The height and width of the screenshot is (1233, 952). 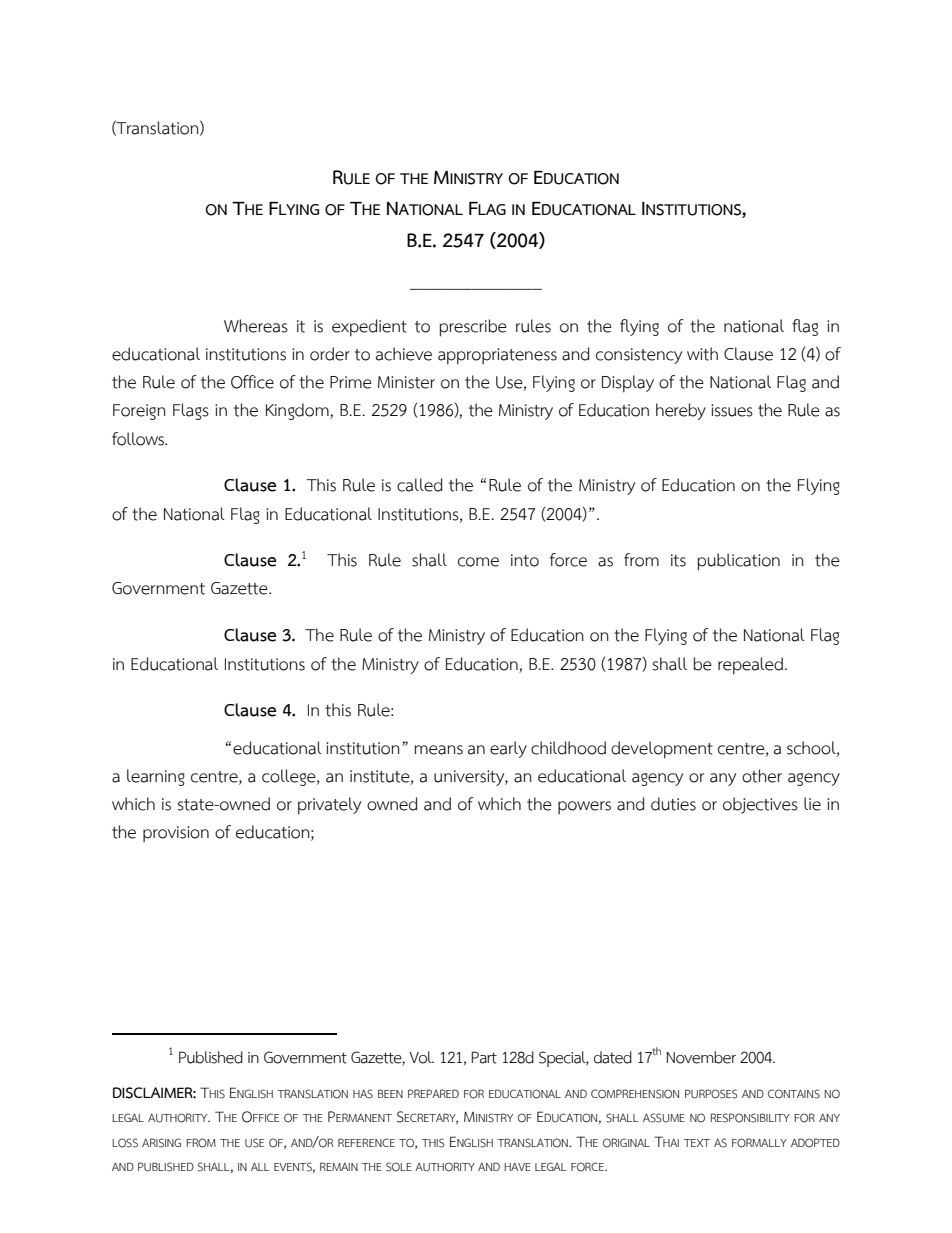 What do you see at coordinates (759, 1143) in the screenshot?
I see `FORMALLY` at bounding box center [759, 1143].
